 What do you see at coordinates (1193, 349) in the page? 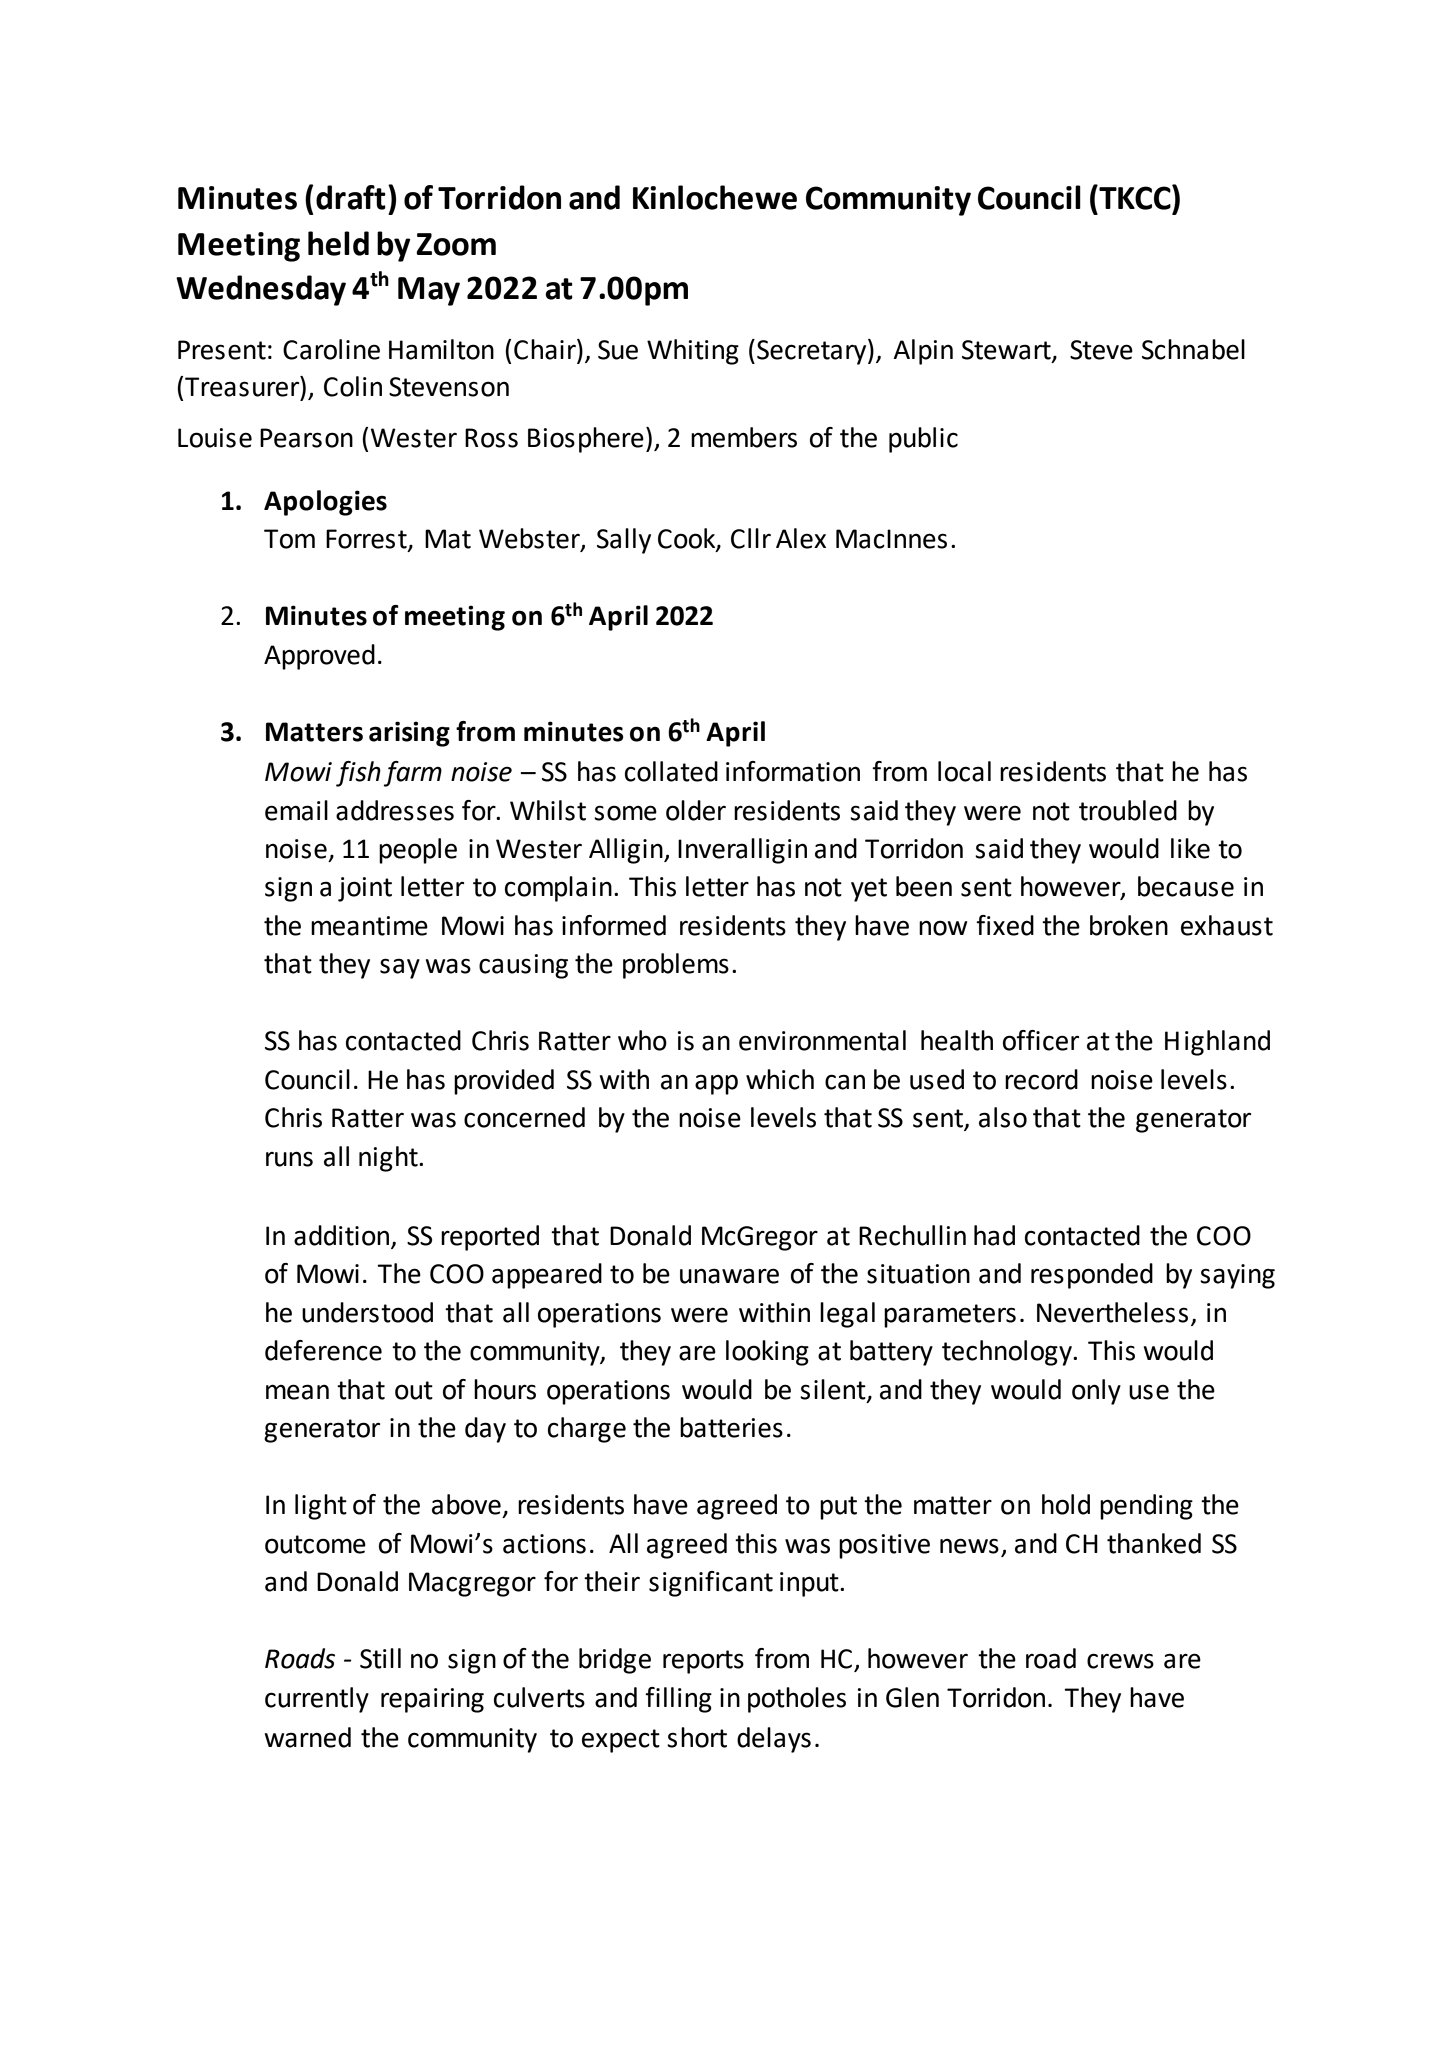
I see `Schnabel` at bounding box center [1193, 349].
